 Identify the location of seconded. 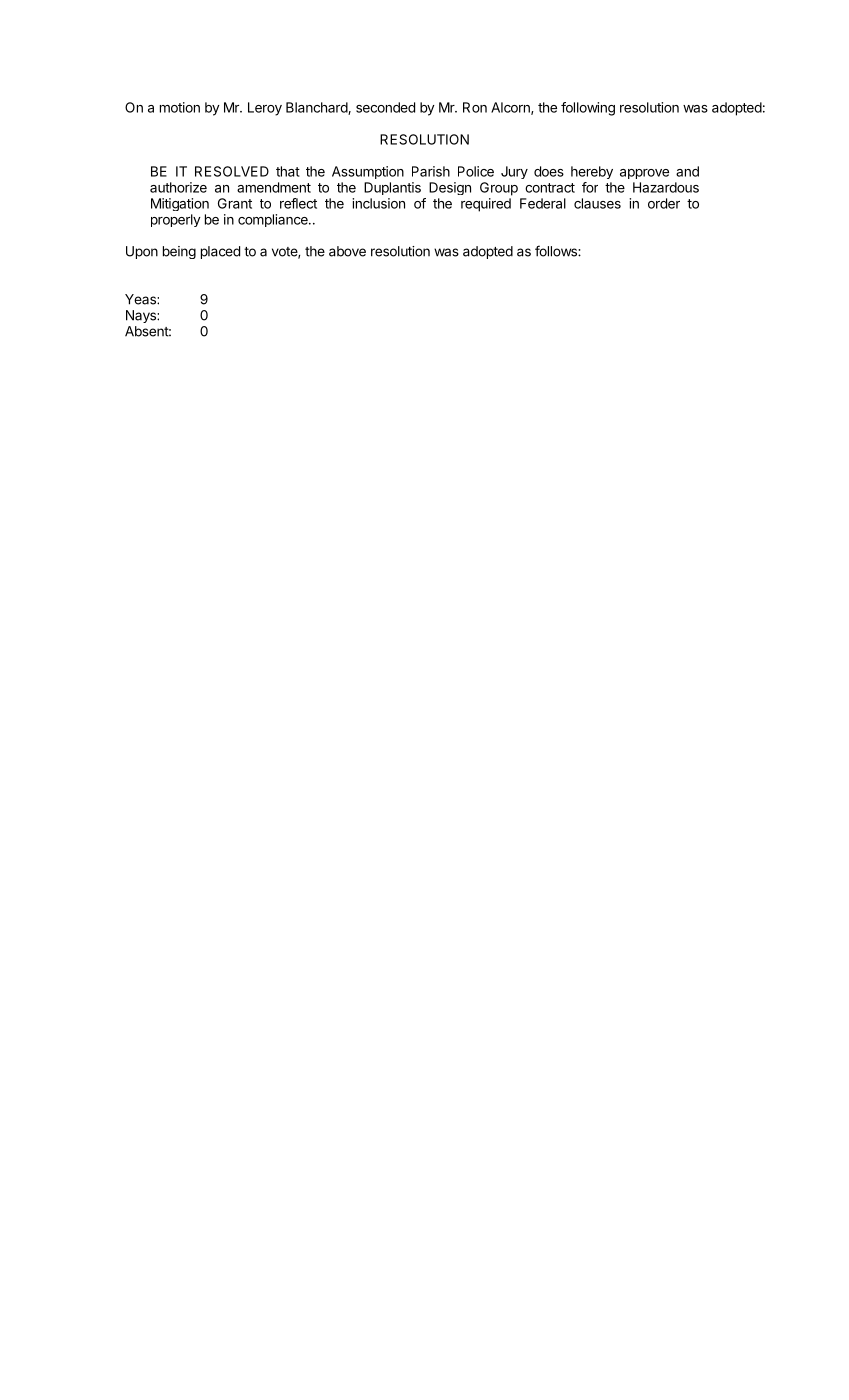
(385, 107).
